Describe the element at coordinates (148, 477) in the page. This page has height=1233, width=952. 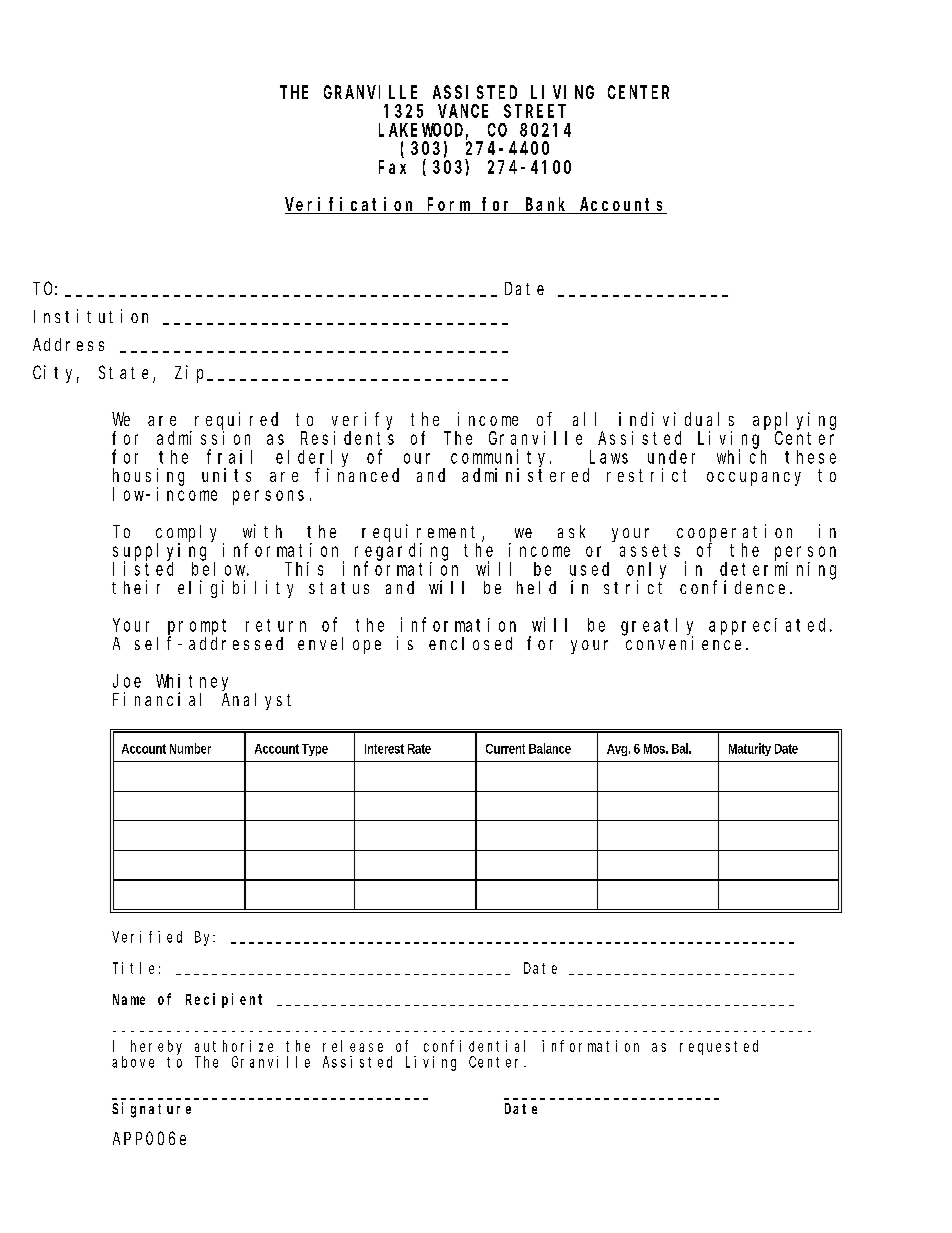
I see `housing` at that location.
